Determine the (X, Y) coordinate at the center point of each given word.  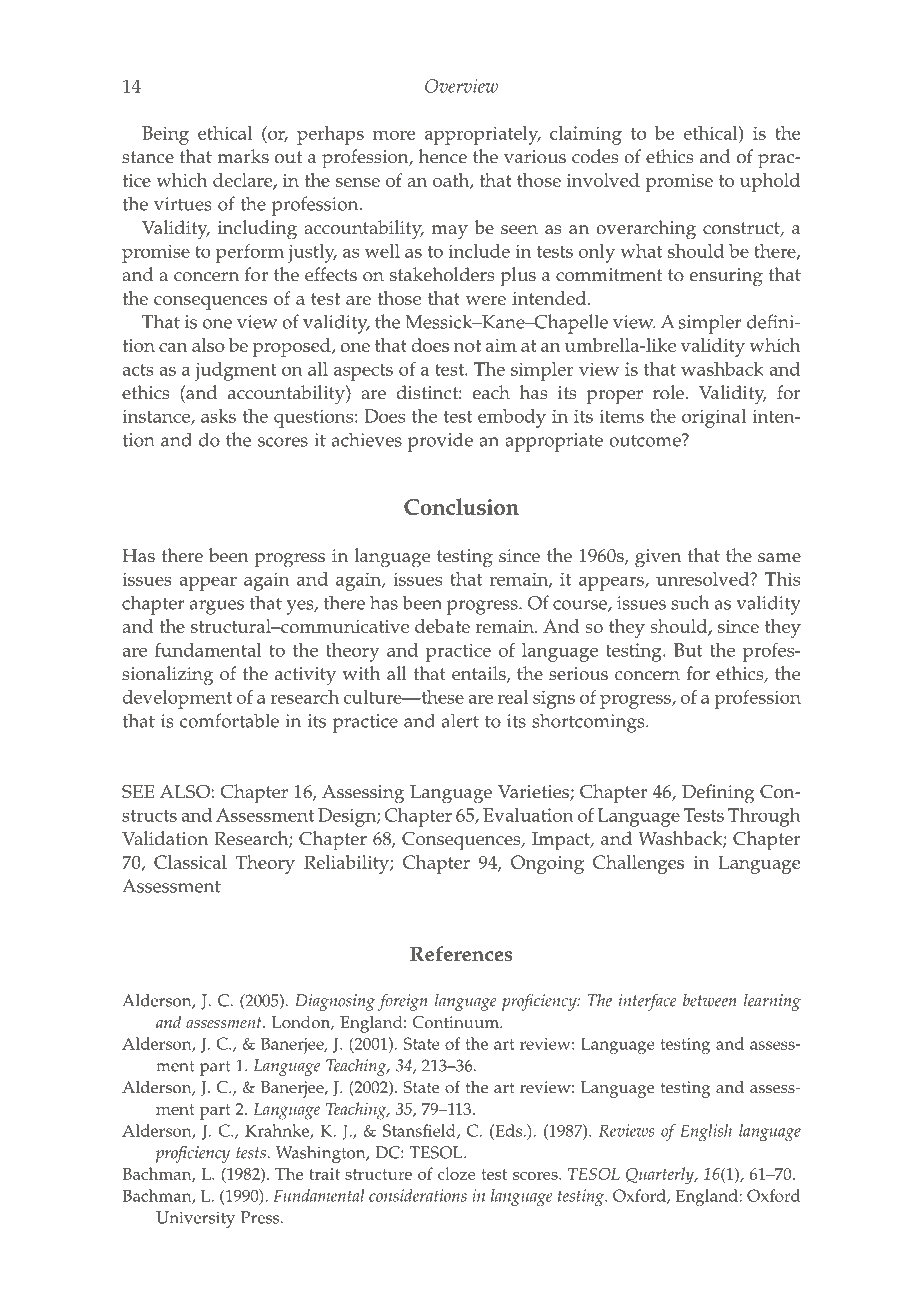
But (688, 650)
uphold (770, 182)
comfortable (229, 720)
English (706, 1132)
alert (460, 720)
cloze (457, 1173)
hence (443, 156)
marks (243, 156)
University (195, 1219)
